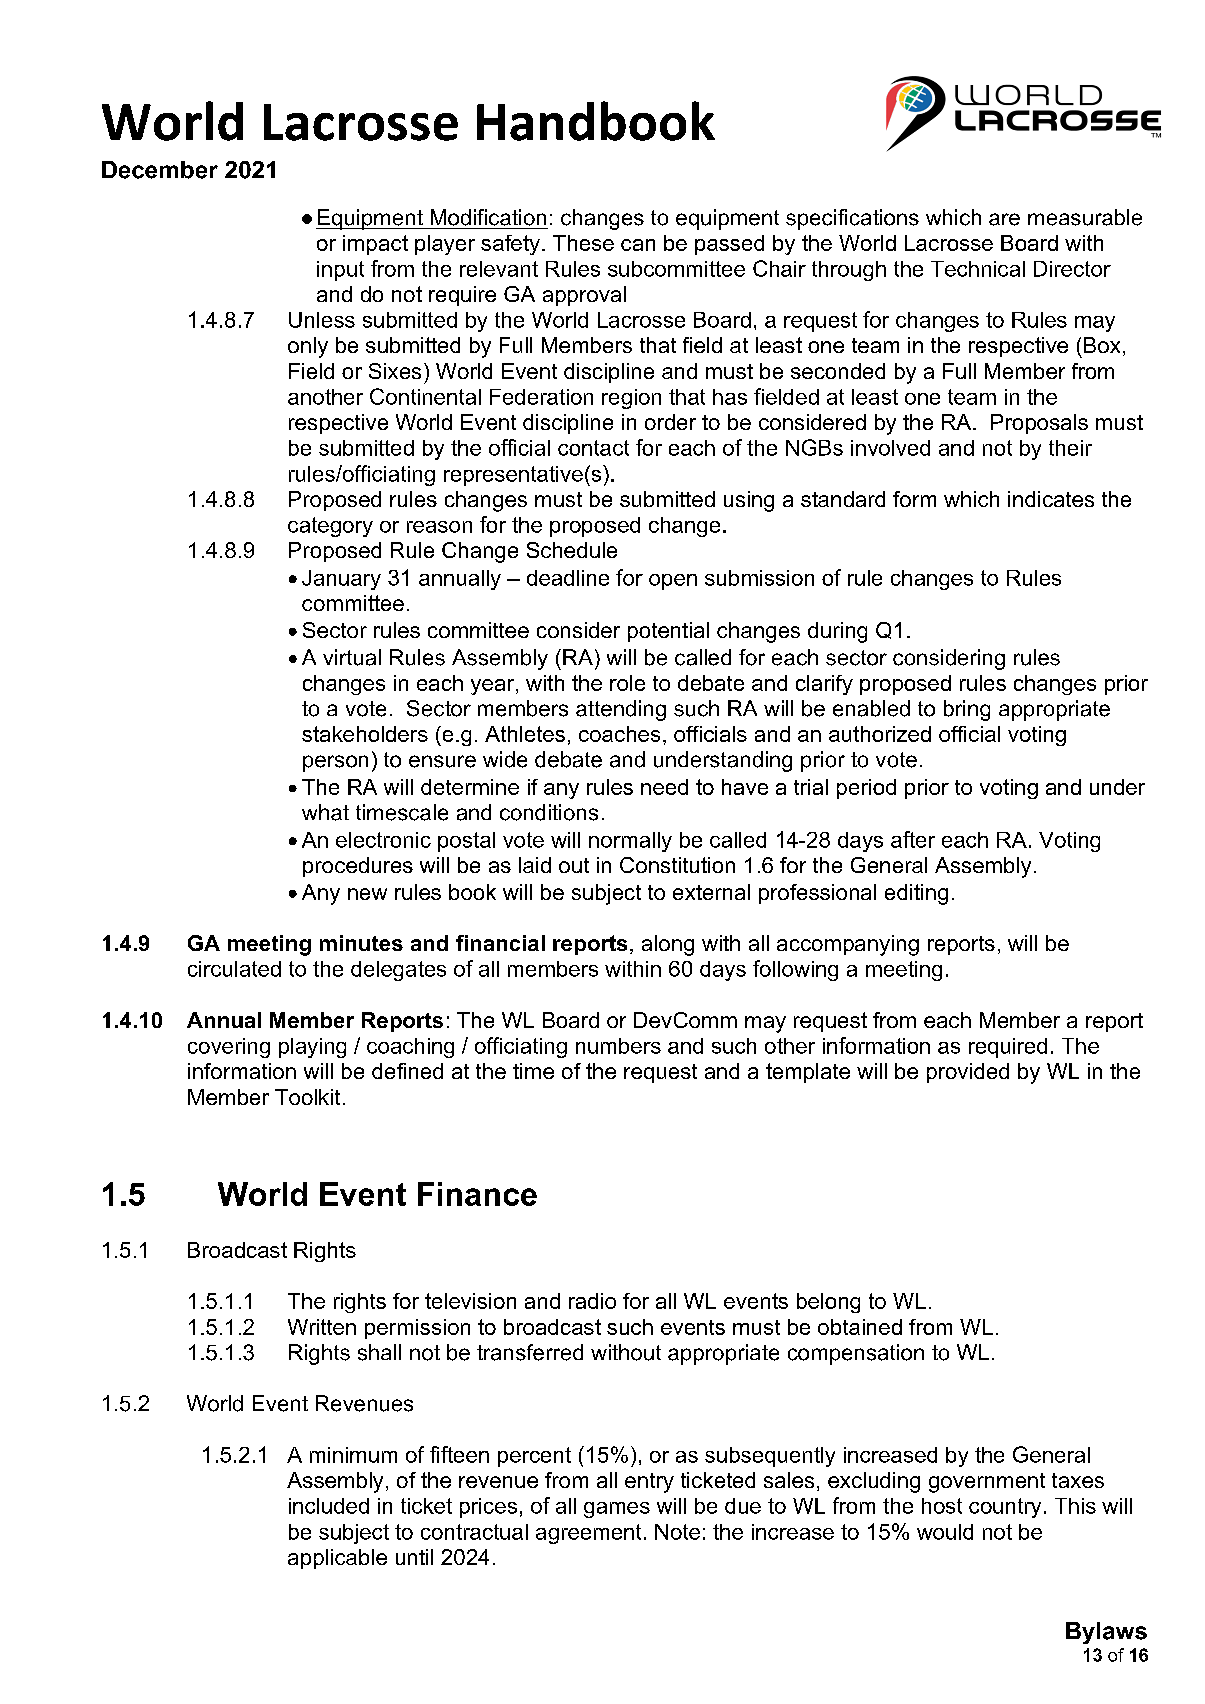 The image size is (1205, 1704). What do you see at coordinates (619, 734) in the document?
I see `coaches` at bounding box center [619, 734].
